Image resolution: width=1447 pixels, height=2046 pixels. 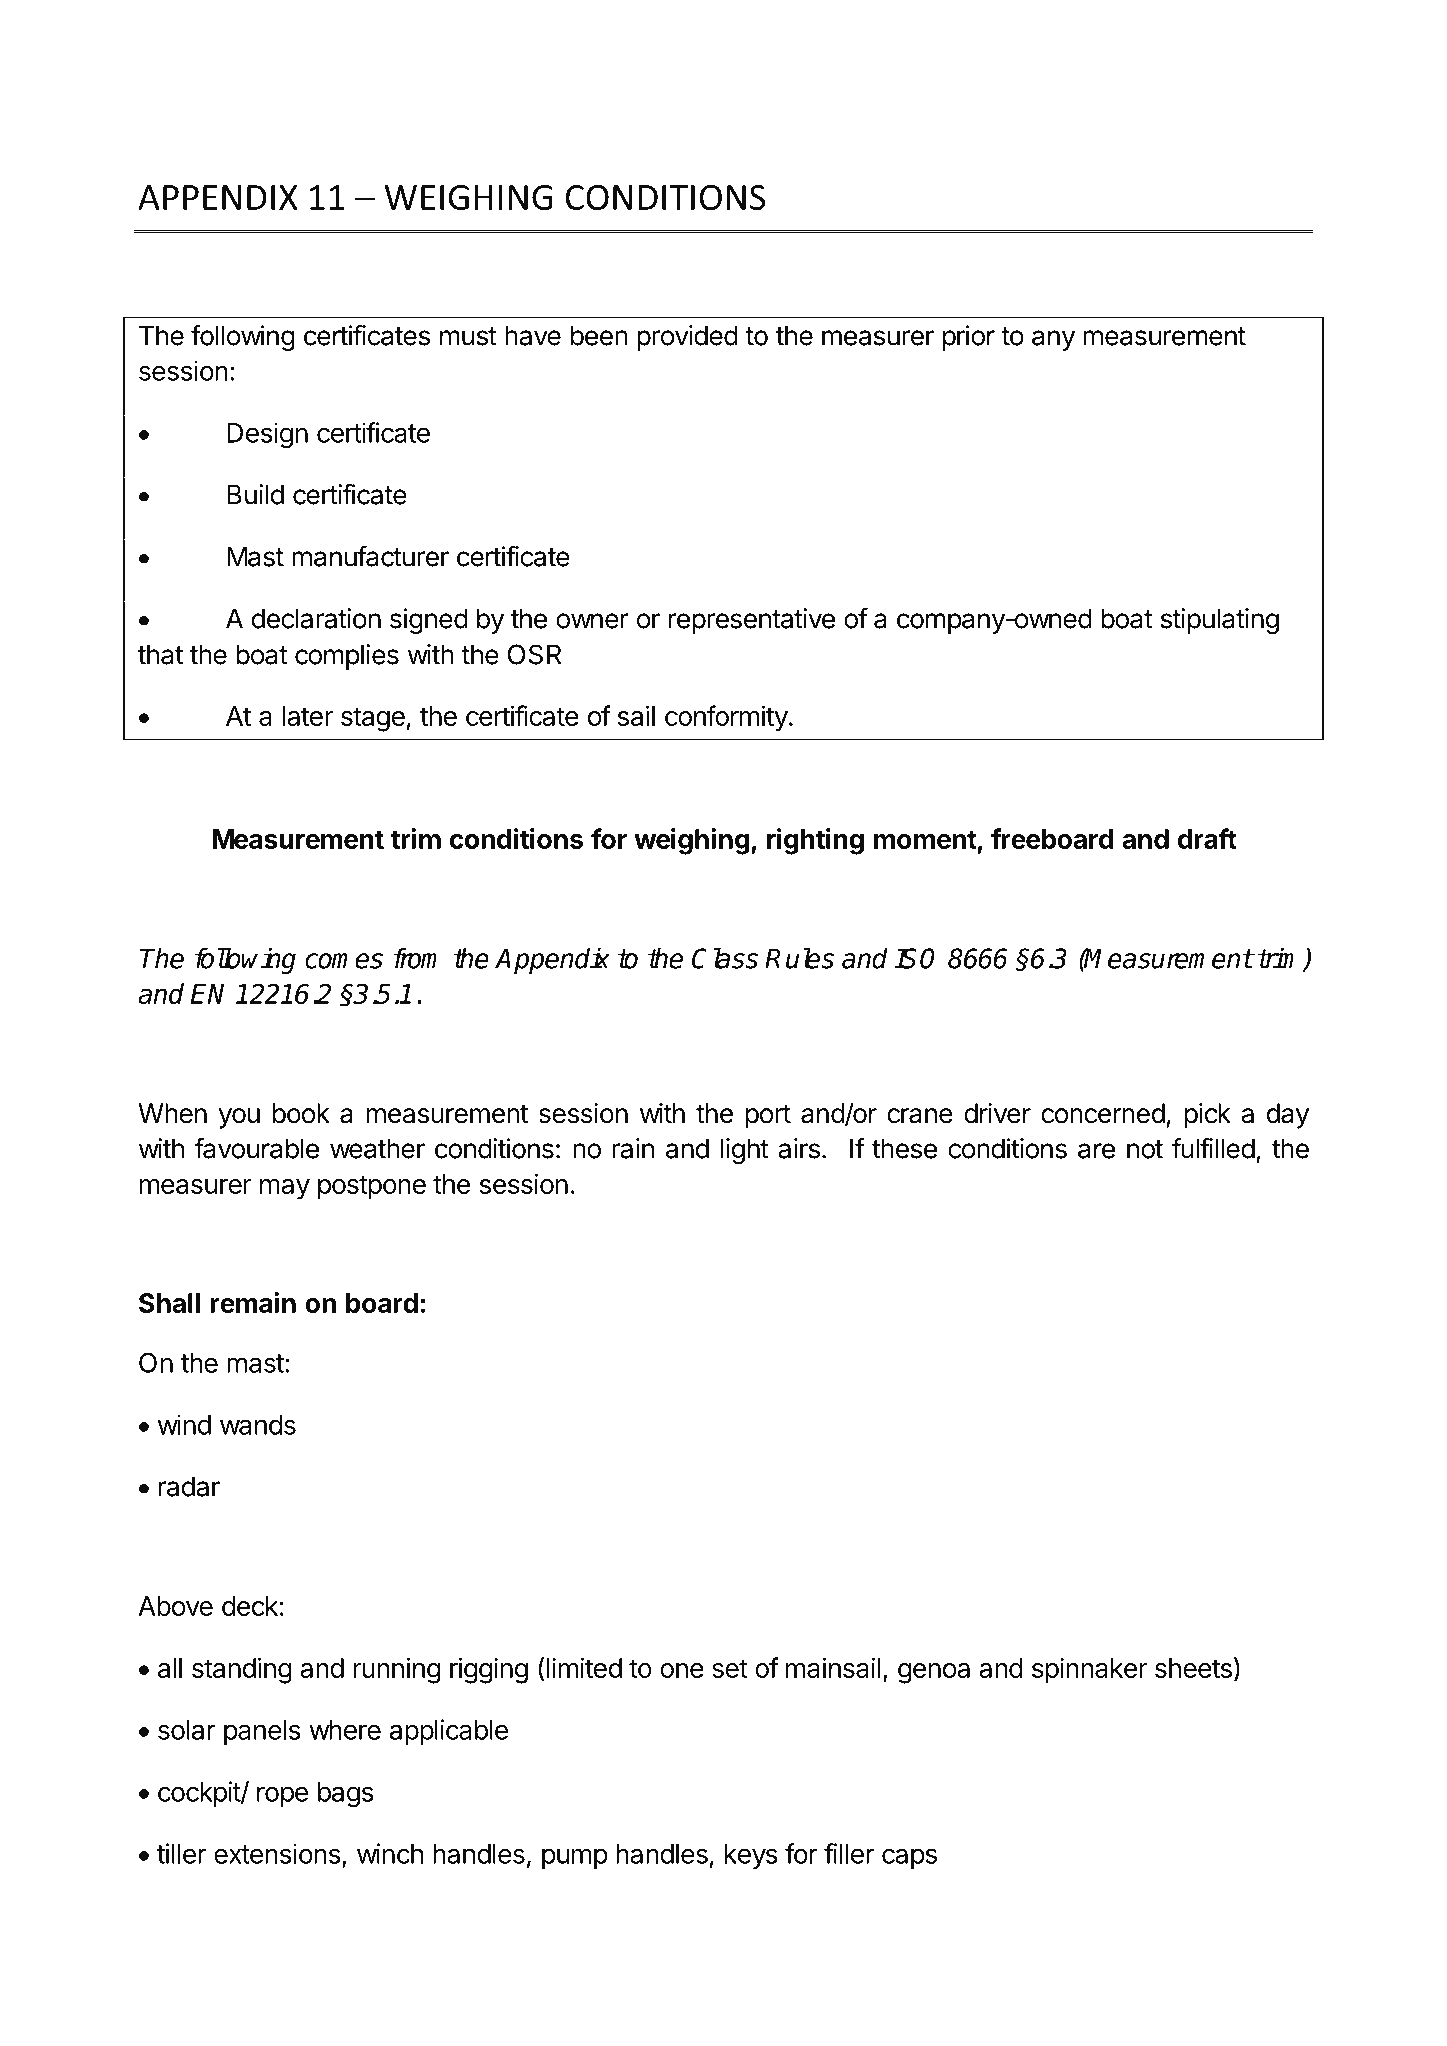 What do you see at coordinates (1089, 1670) in the image?
I see `spinnaker` at bounding box center [1089, 1670].
